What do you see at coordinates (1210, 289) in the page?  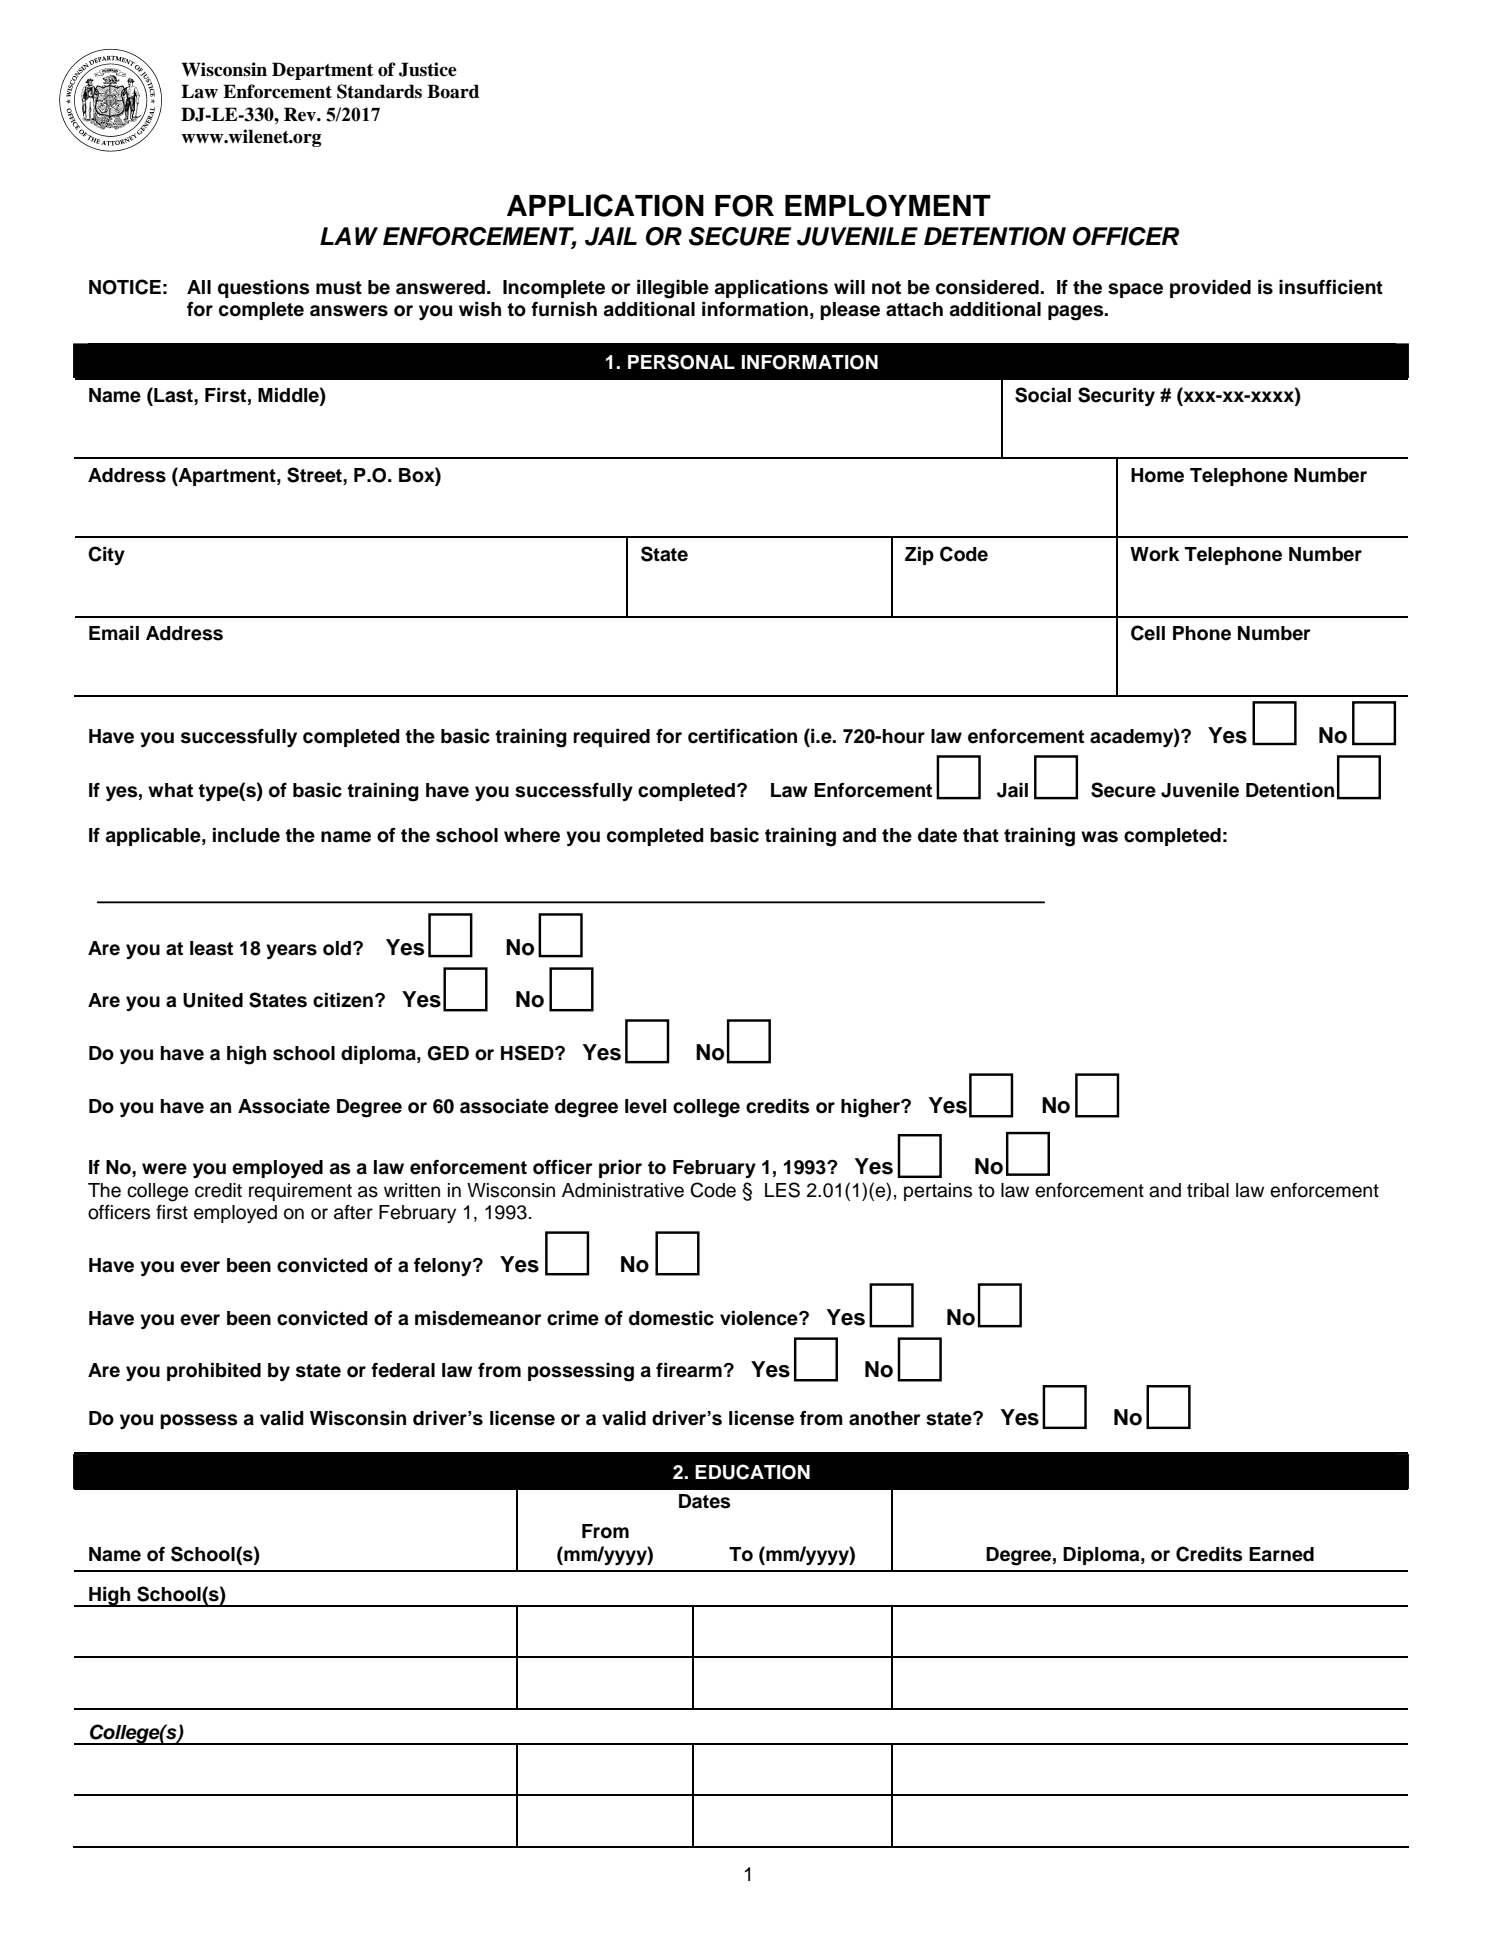 I see `provided` at bounding box center [1210, 289].
